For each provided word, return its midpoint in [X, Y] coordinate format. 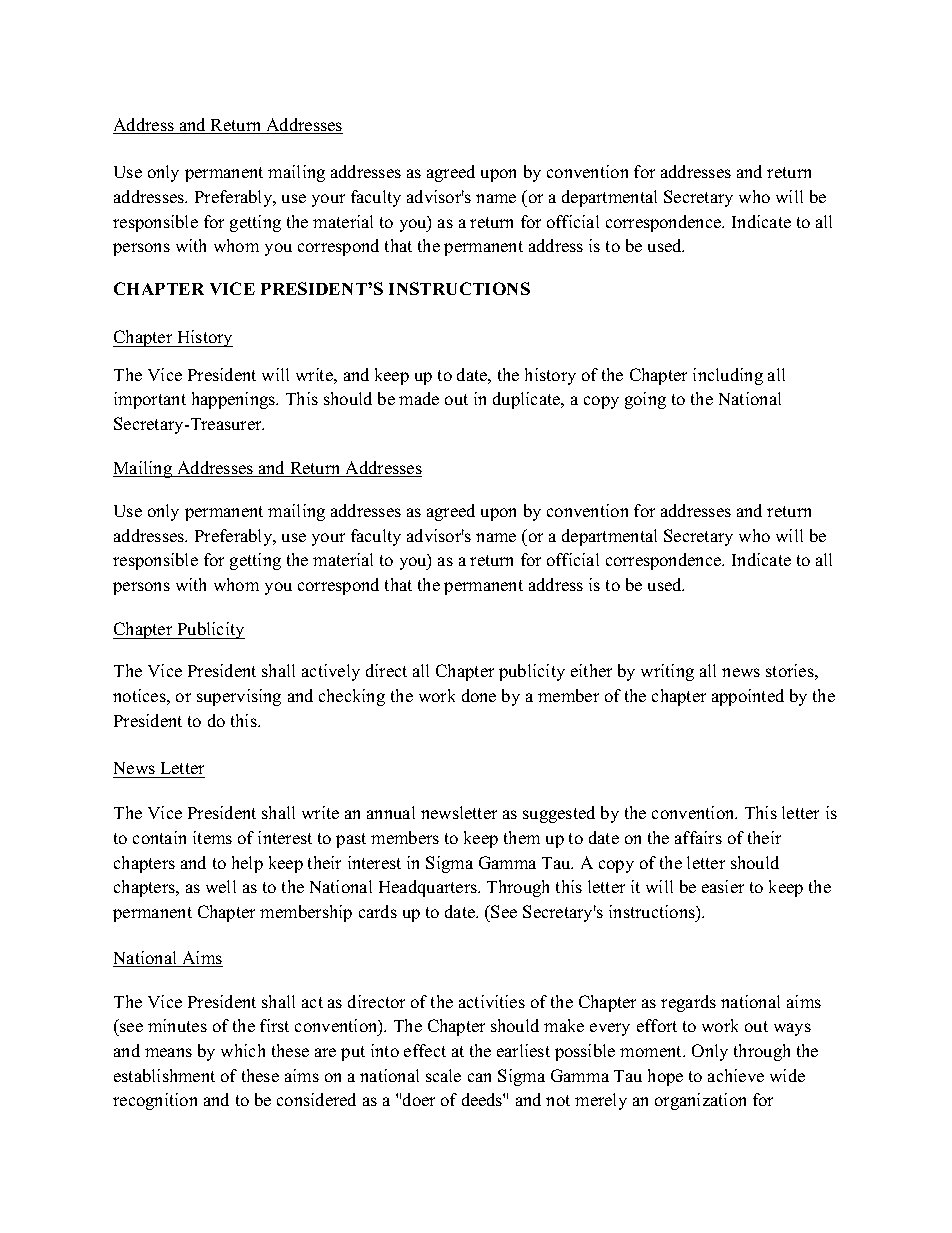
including [728, 376]
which [243, 1050]
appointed [748, 697]
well [221, 886]
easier [723, 886]
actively [331, 672]
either [591, 670]
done [479, 695]
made [419, 398]
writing [667, 672]
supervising [239, 697]
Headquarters [429, 888]
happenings [235, 400]
